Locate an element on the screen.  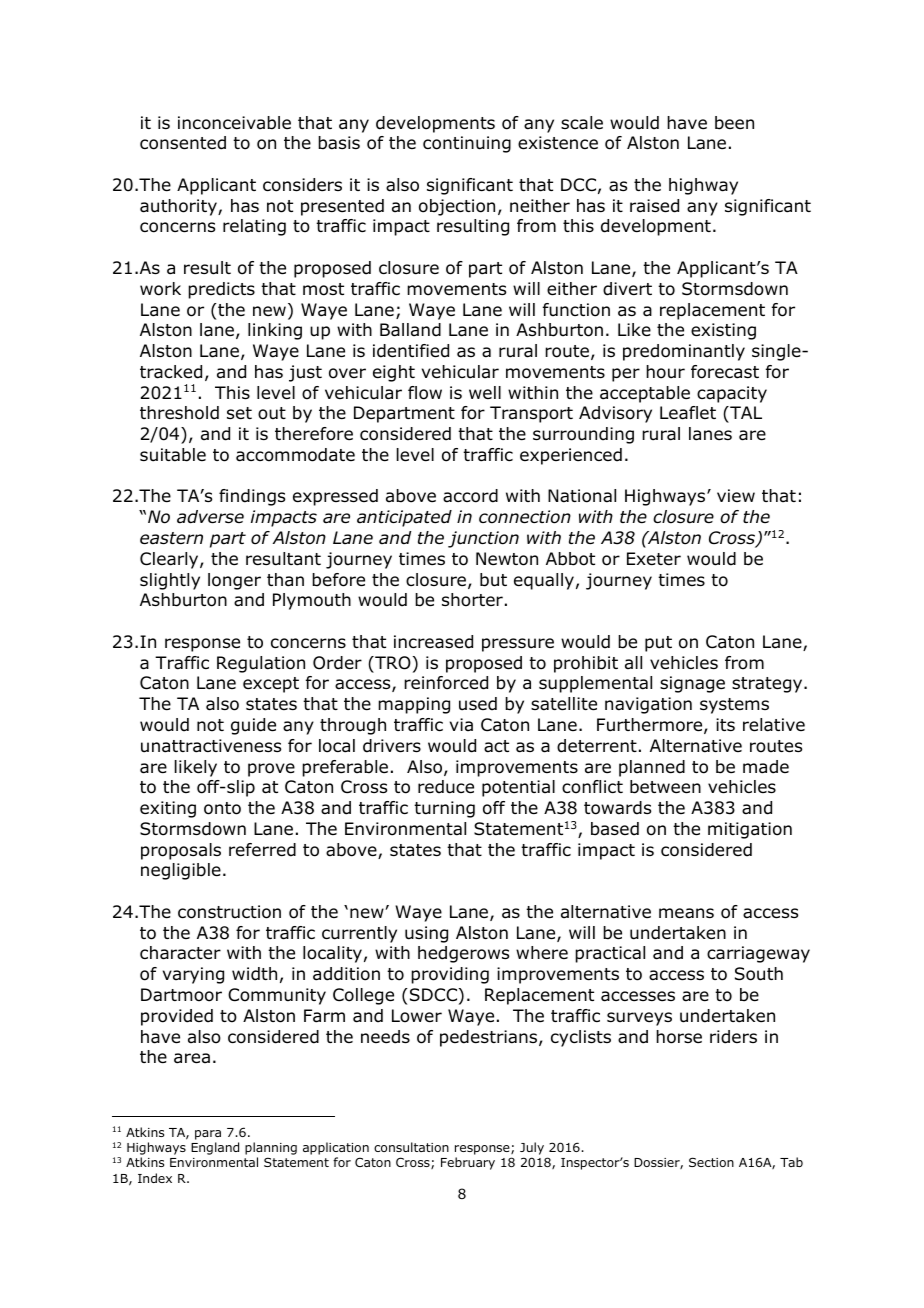
February is located at coordinates (468, 1163).
